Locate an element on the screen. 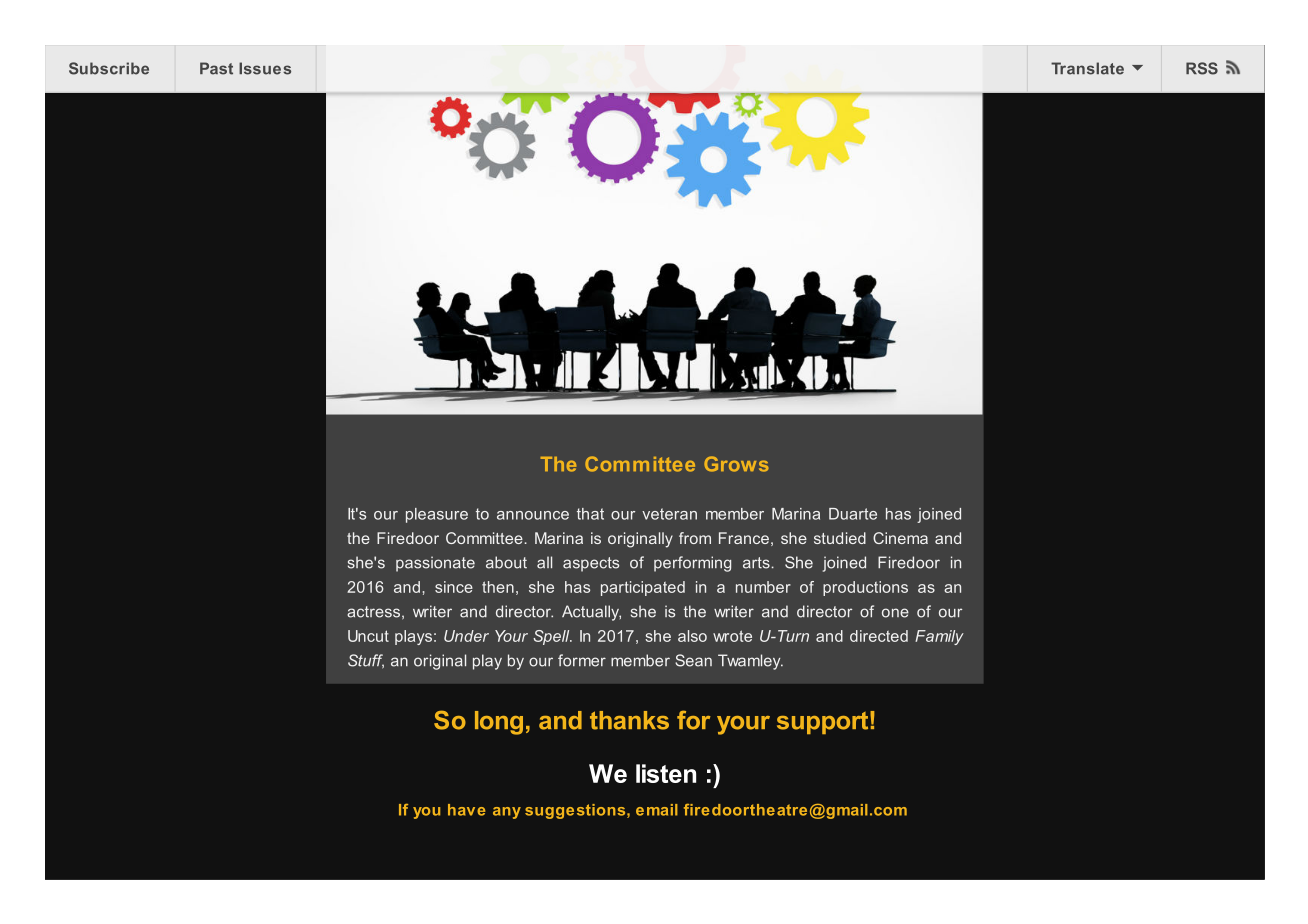  listen is located at coordinates (666, 773).
